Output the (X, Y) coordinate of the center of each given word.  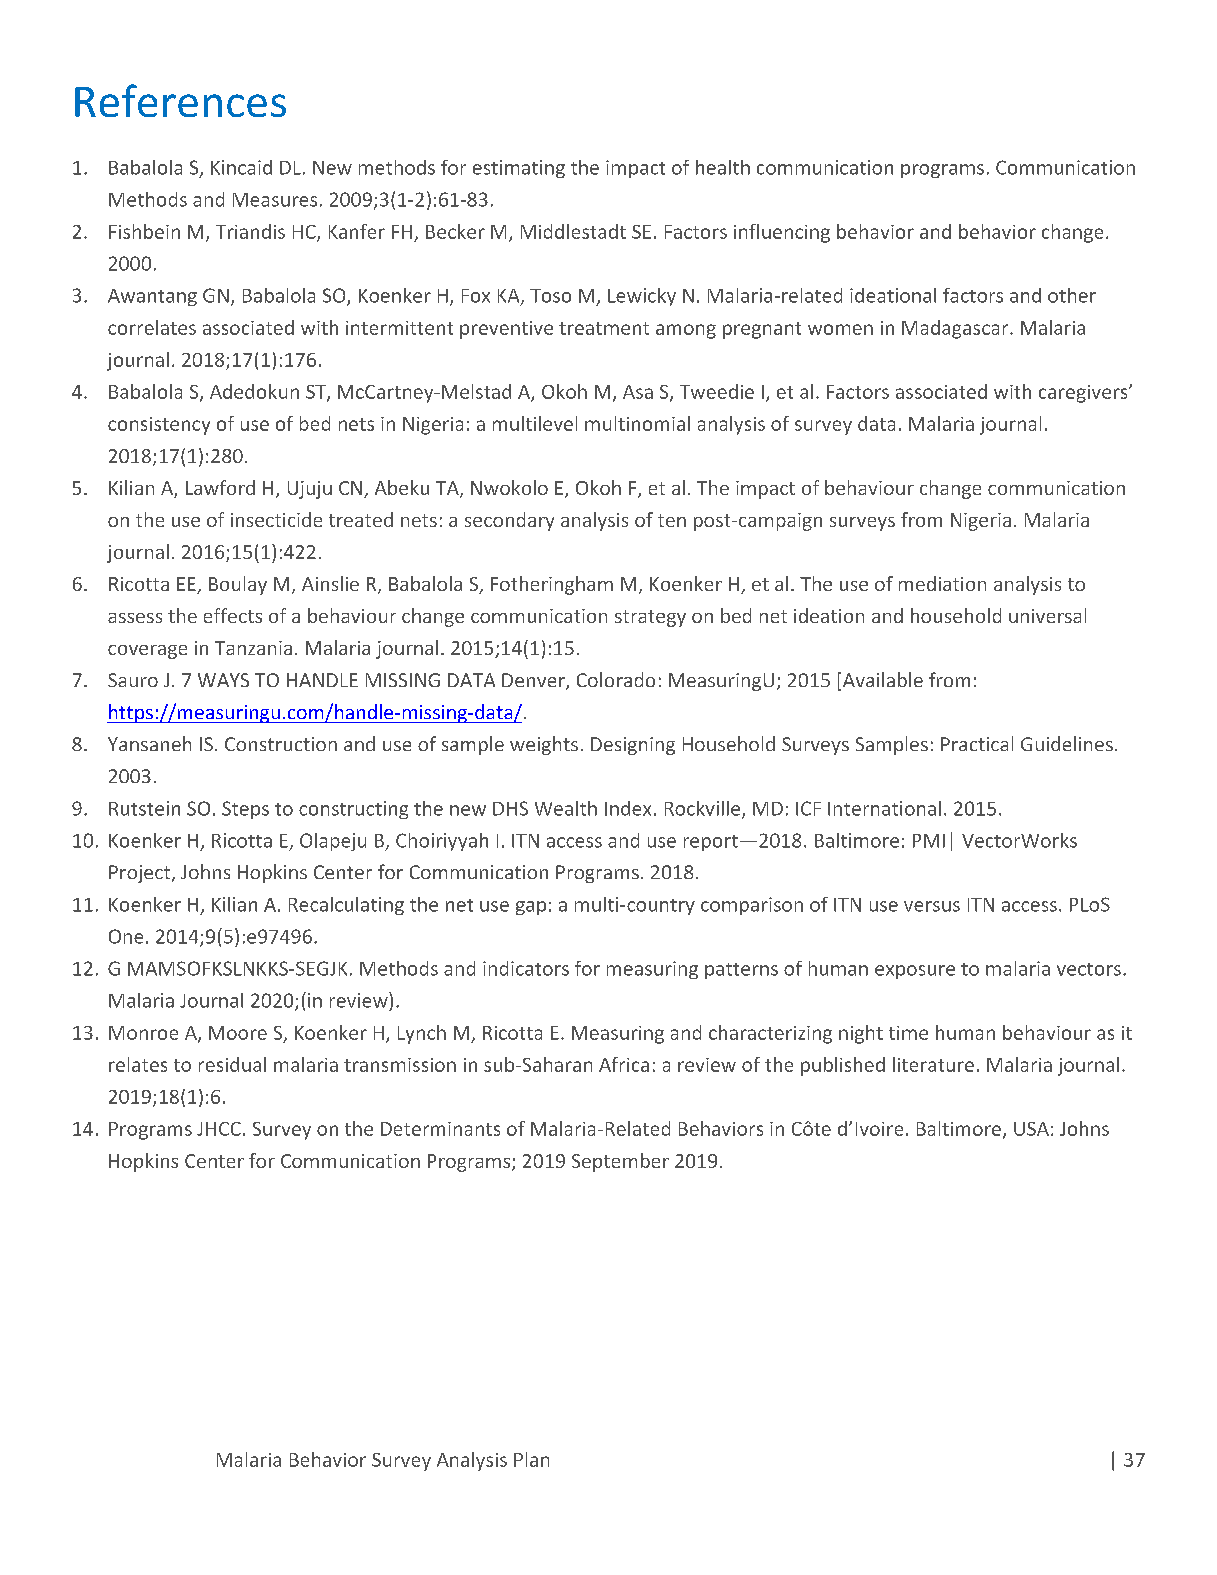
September (620, 1162)
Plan (531, 1459)
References (180, 100)
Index (628, 808)
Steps (245, 810)
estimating (519, 169)
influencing (782, 233)
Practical (977, 743)
